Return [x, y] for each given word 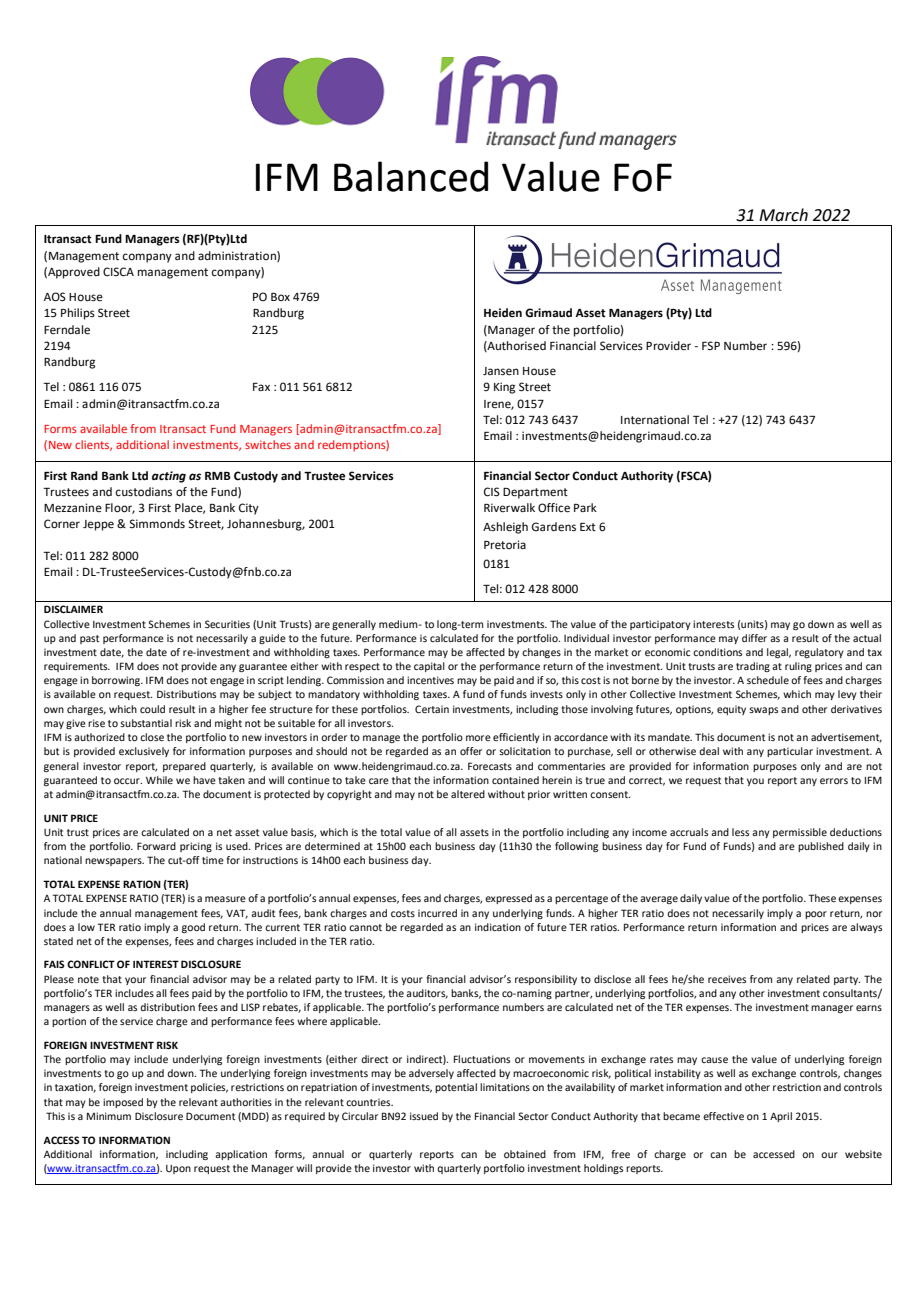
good [193, 928]
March [783, 215]
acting [169, 477]
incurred [437, 913]
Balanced [411, 176]
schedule [768, 680]
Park [585, 507]
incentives [430, 680]
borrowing [117, 681]
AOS [55, 297]
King [504, 388]
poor [816, 915]
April [781, 1117]
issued [424, 1116]
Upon [178, 1169]
